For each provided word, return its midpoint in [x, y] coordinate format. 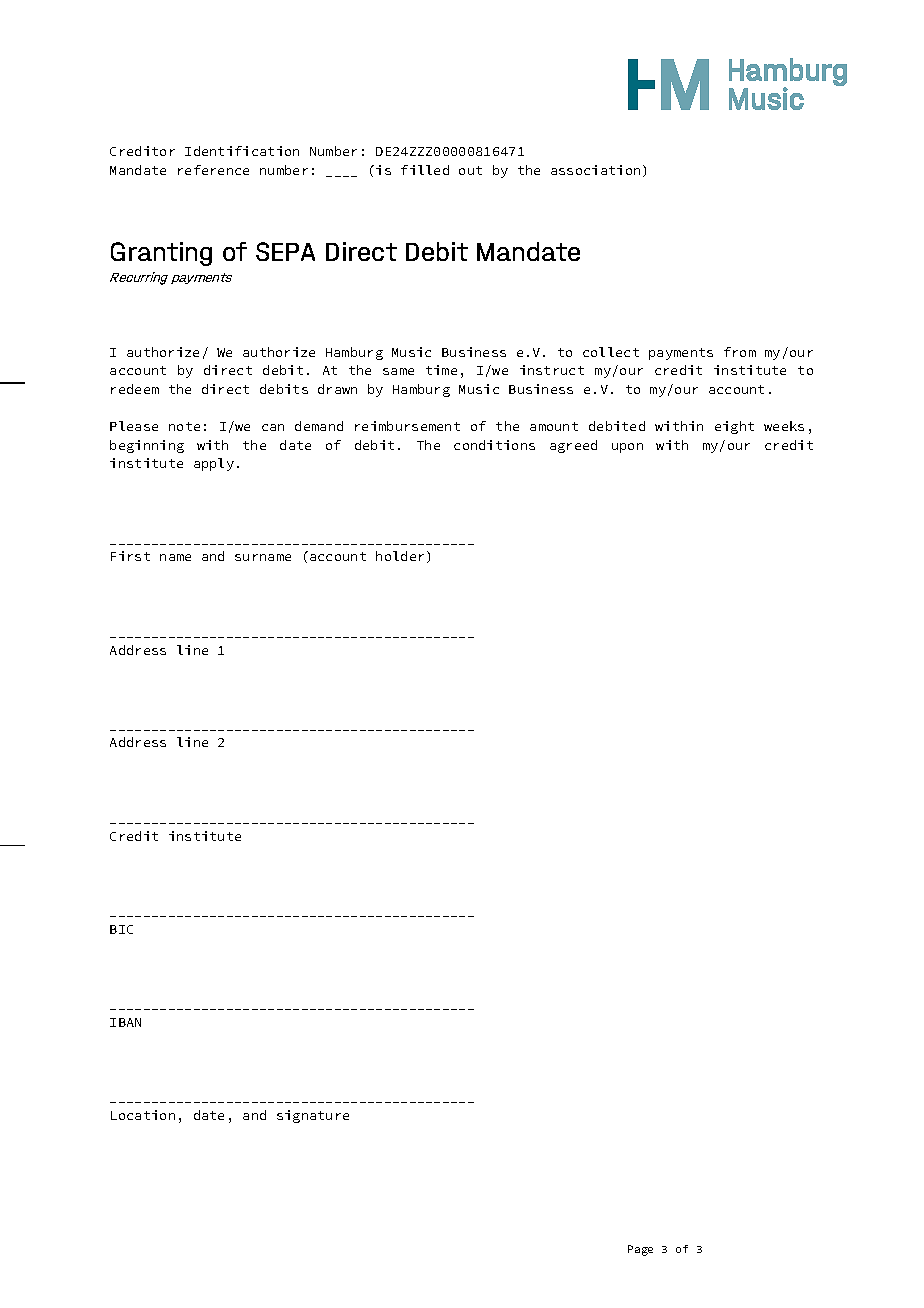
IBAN [125, 1022]
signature [313, 1116]
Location [143, 1115]
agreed [573, 446]
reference [213, 170]
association [595, 170]
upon [627, 448]
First [130, 556]
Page [640, 1250]
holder [400, 556]
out [470, 170]
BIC [121, 929]
